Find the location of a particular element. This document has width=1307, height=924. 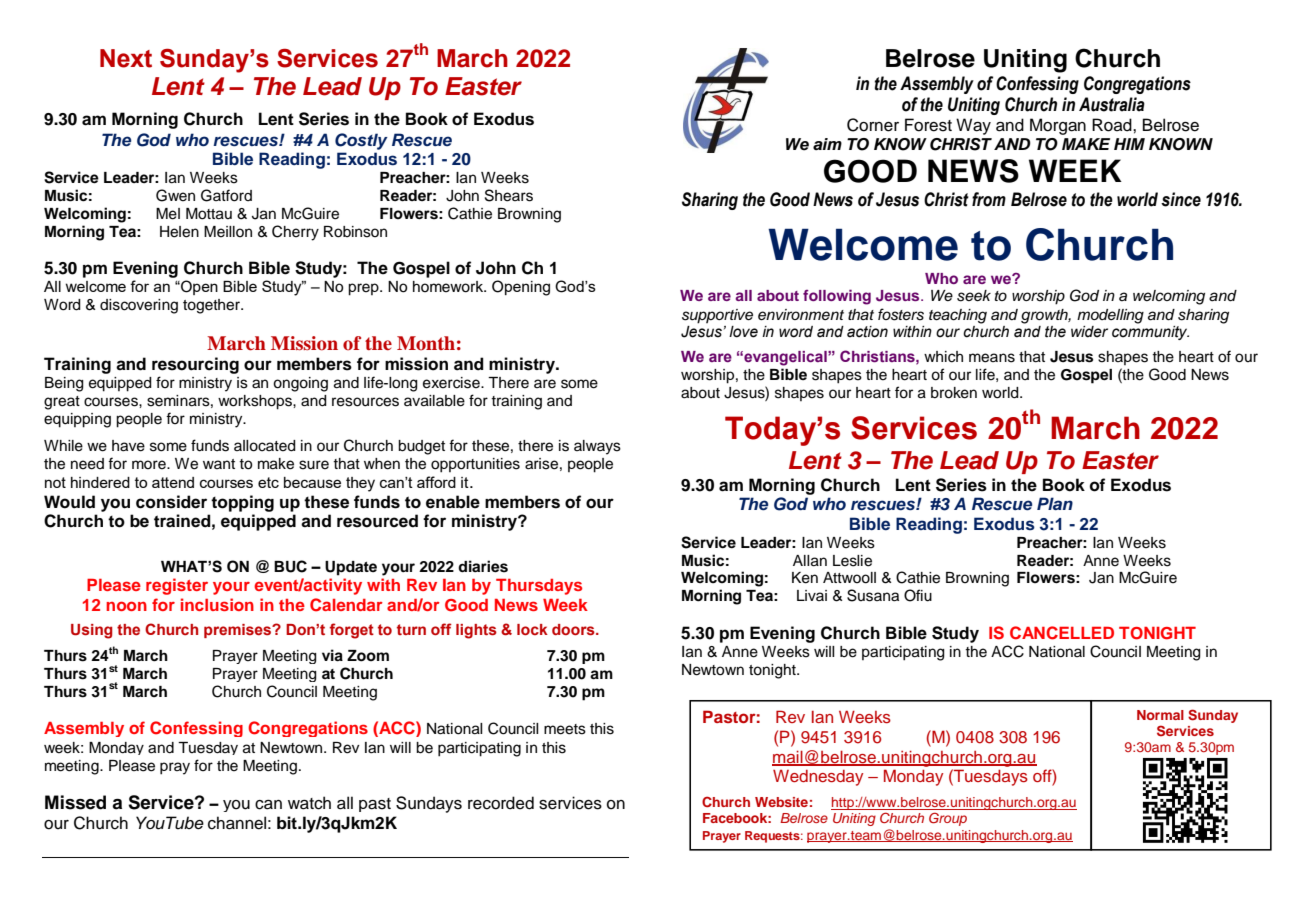

aim is located at coordinates (827, 144).
